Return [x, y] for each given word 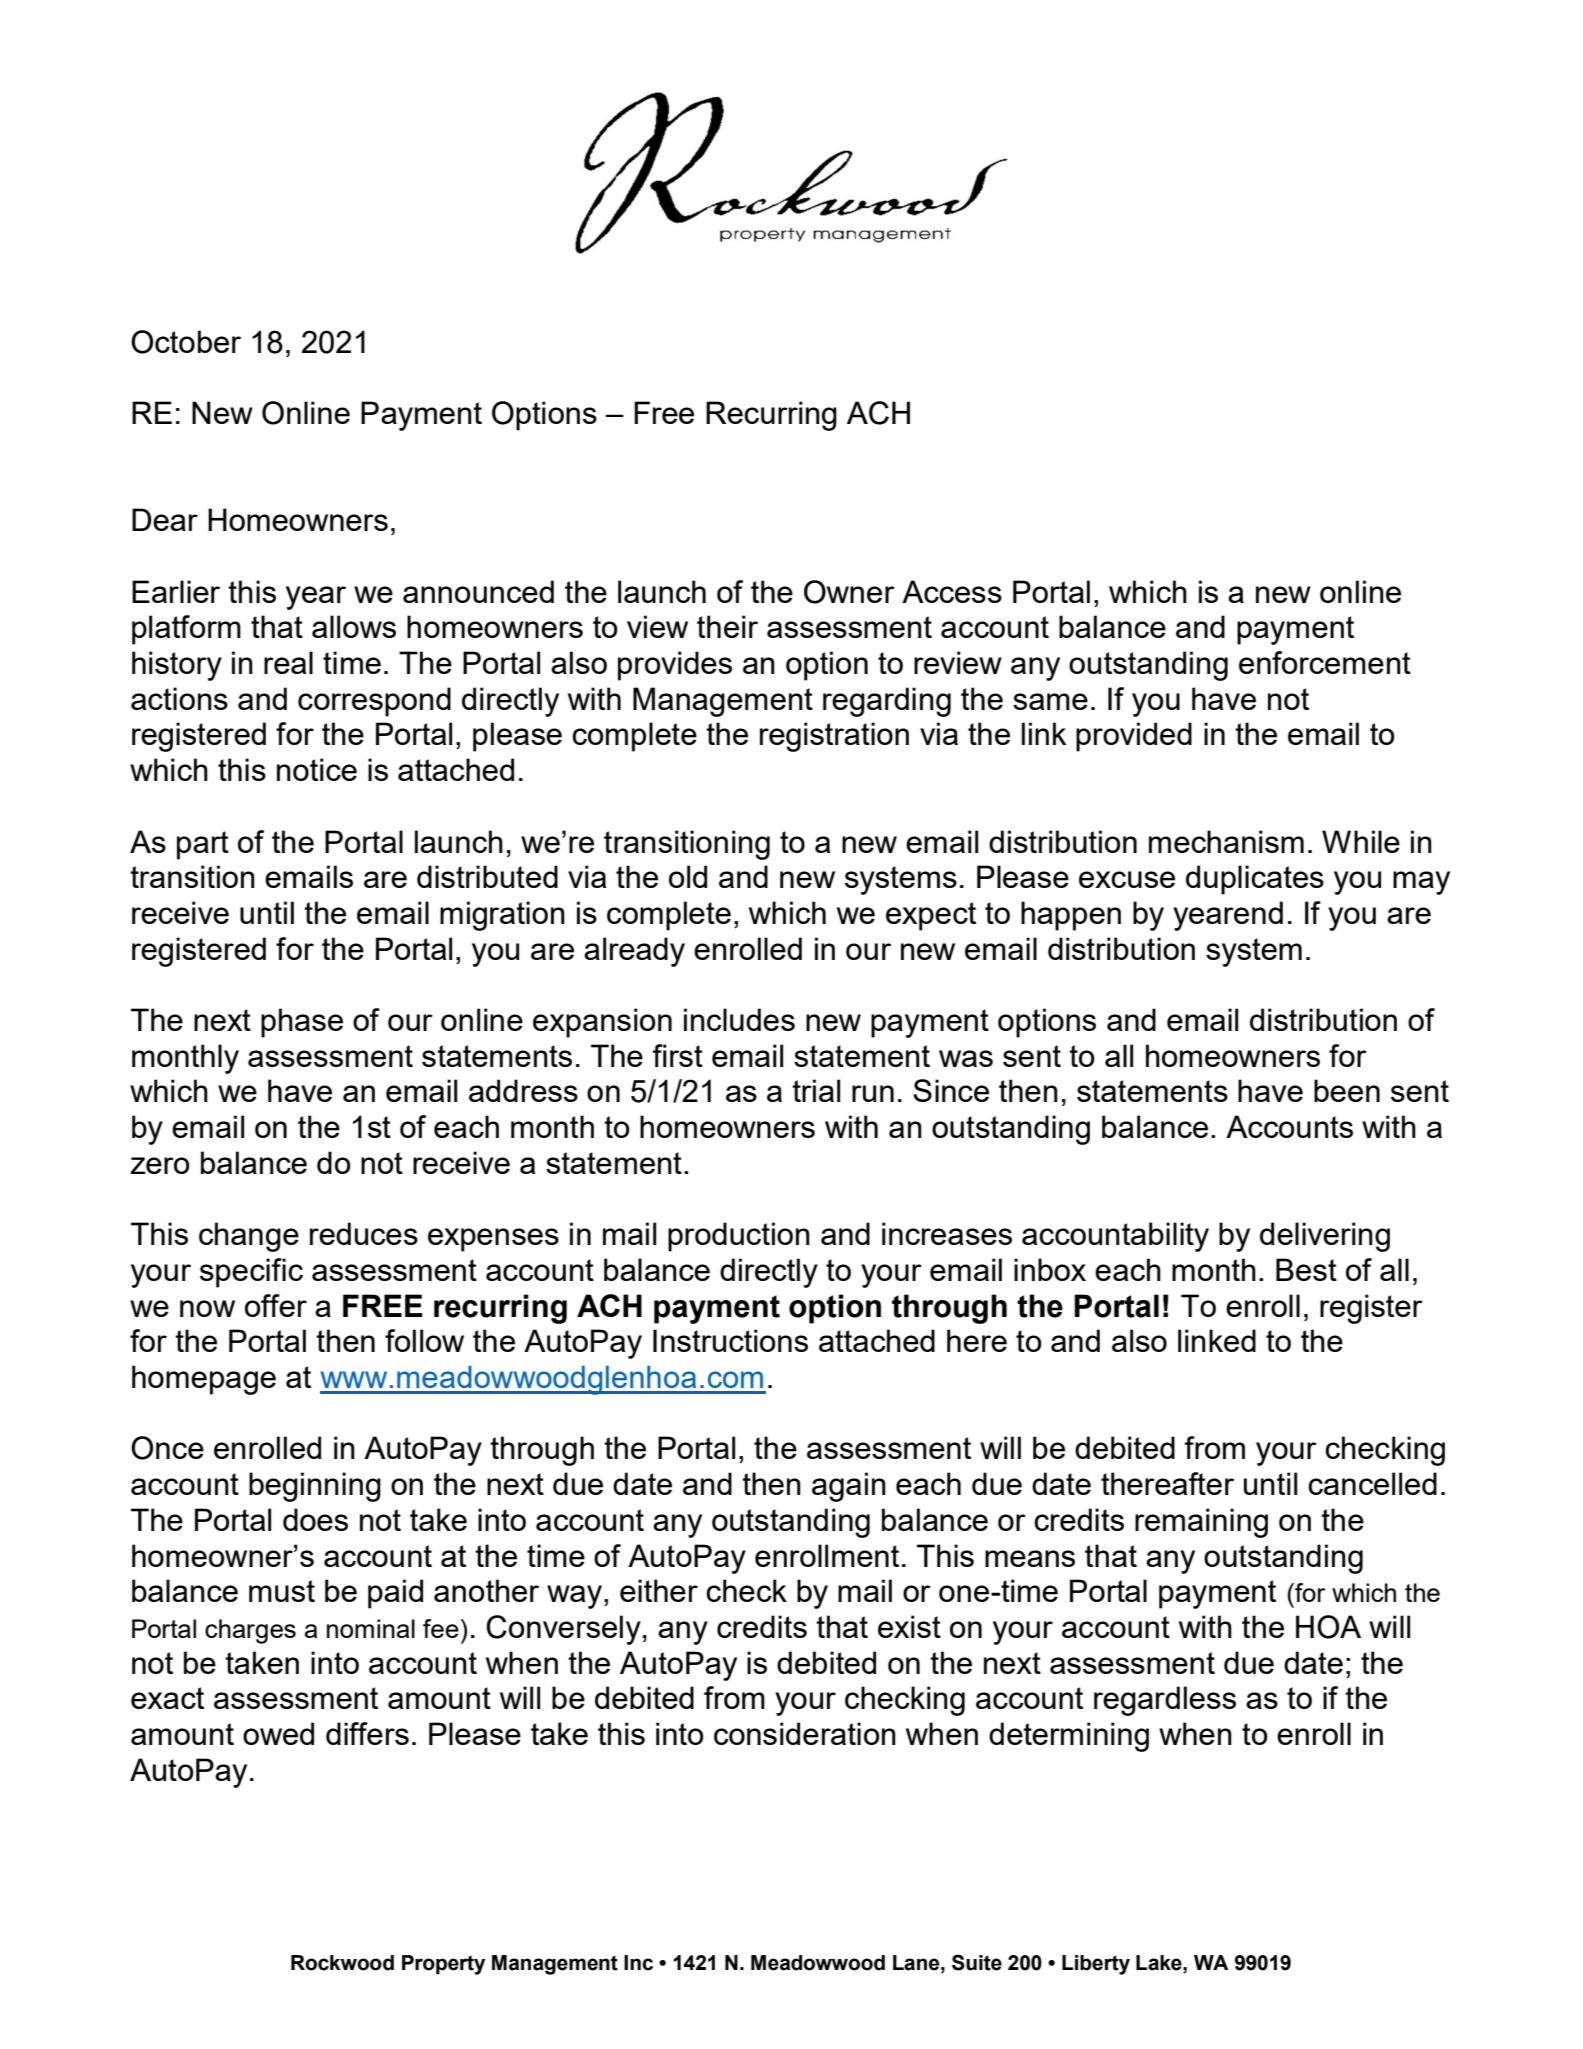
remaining [1201, 1523]
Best [1306, 1269]
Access [952, 591]
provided [1134, 737]
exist [909, 1626]
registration [834, 737]
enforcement [1325, 662]
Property [443, 1965]
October [186, 342]
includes [739, 1019]
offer [276, 1305]
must [282, 1591]
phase [302, 1023]
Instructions [730, 1340]
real [288, 662]
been [1347, 1090]
